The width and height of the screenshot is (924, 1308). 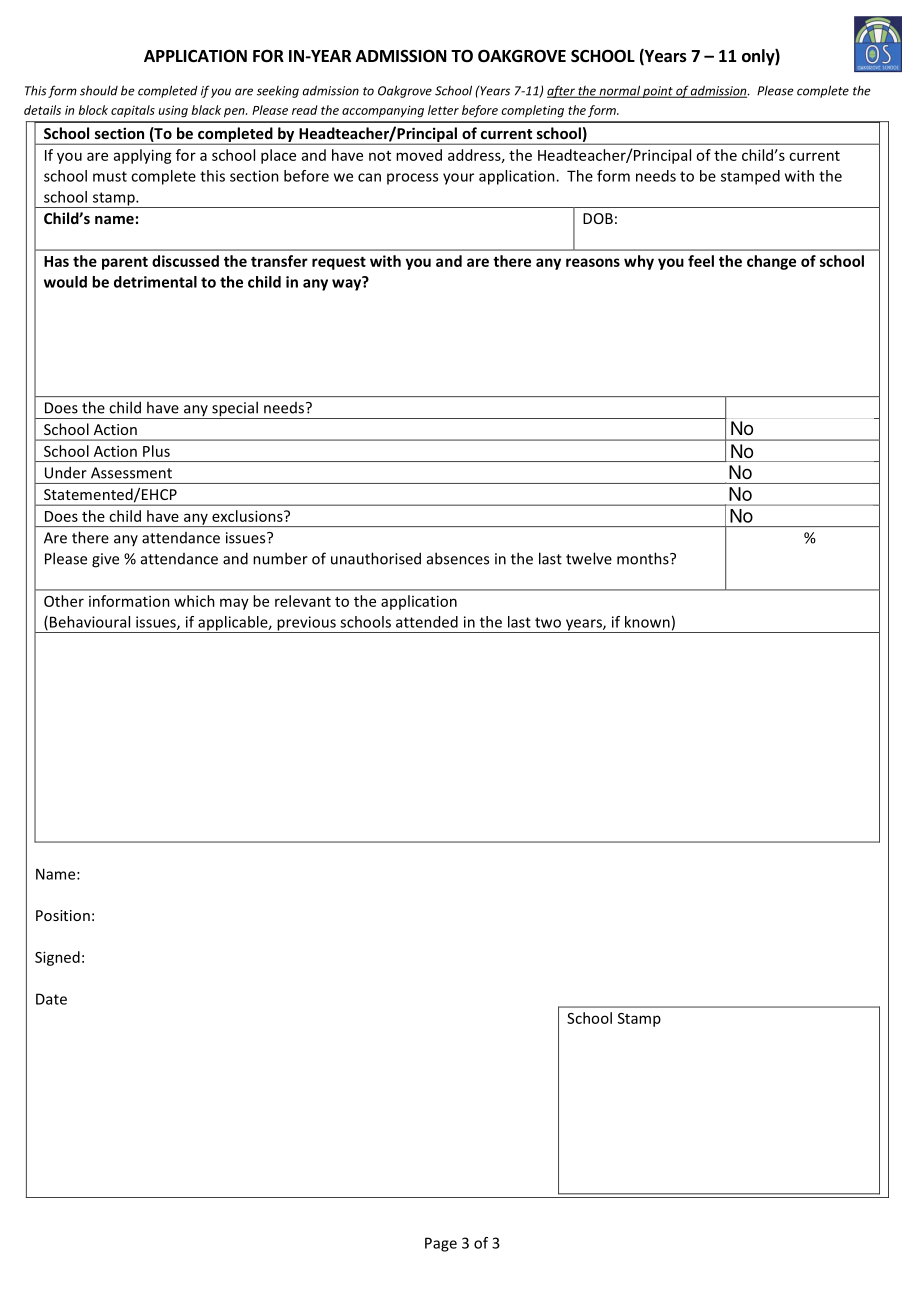 I want to click on attended, so click(x=427, y=622).
